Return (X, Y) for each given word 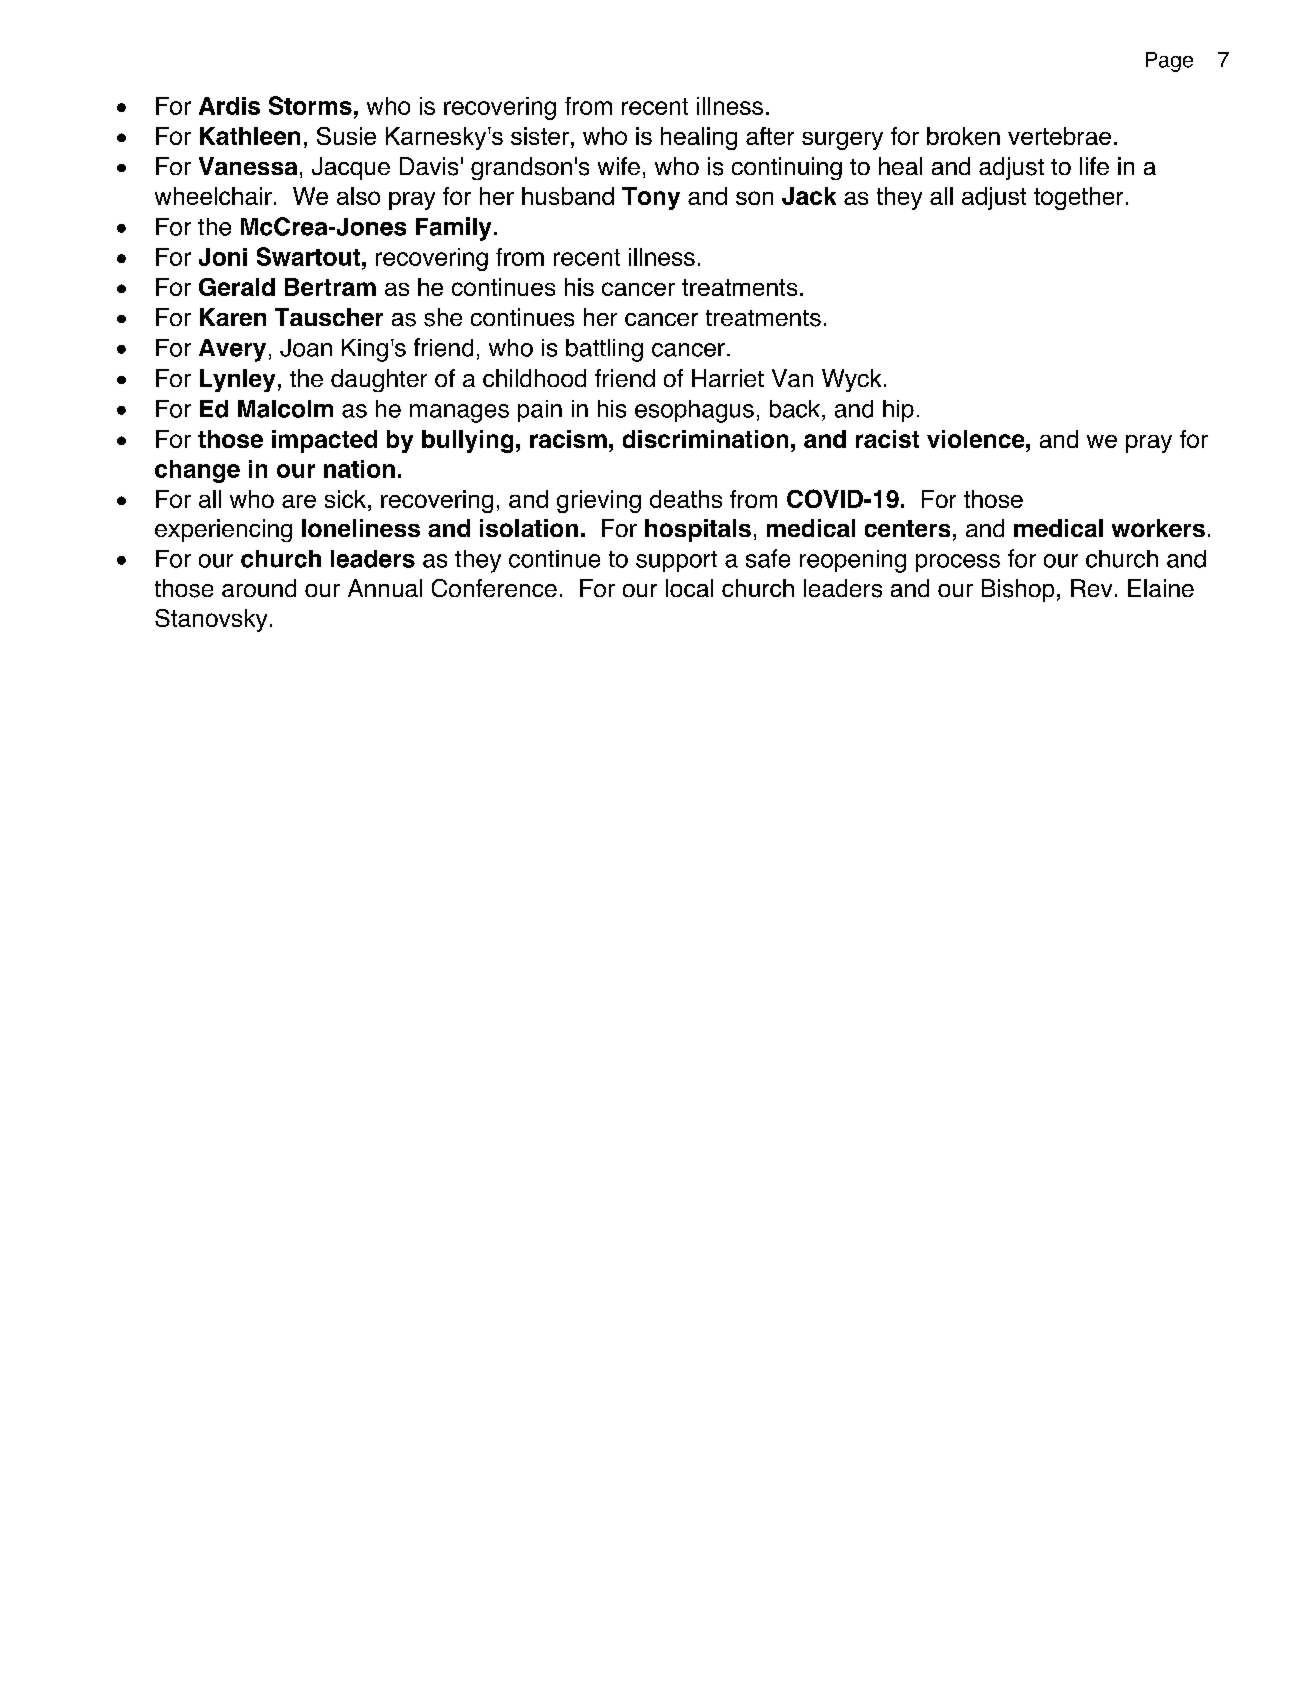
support (676, 561)
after (770, 136)
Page (1169, 62)
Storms (310, 105)
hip (898, 411)
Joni (223, 257)
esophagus (694, 411)
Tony (651, 198)
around (259, 588)
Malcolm (285, 409)
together (1078, 198)
